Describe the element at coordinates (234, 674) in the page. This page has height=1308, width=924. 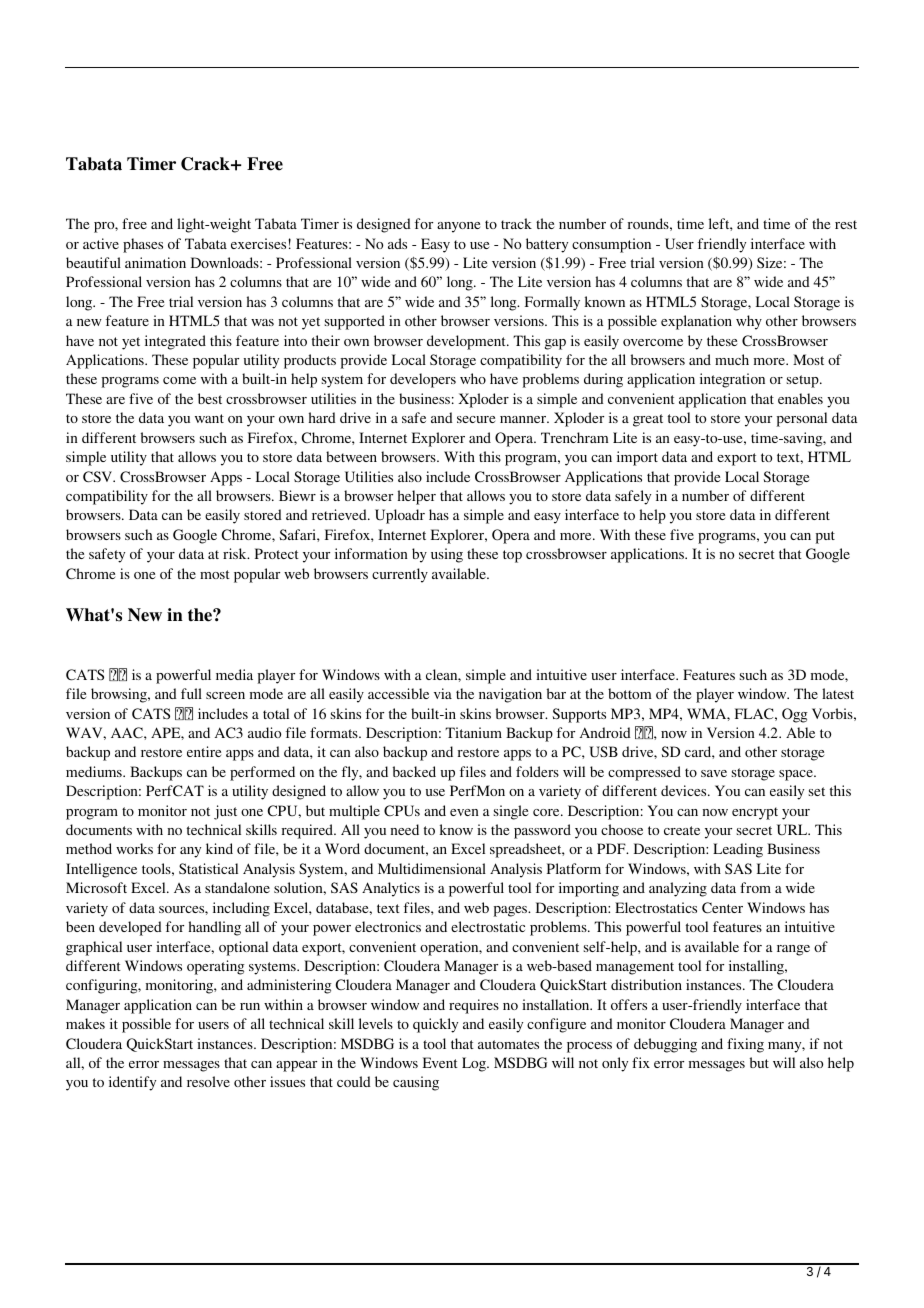
I see `media` at that location.
